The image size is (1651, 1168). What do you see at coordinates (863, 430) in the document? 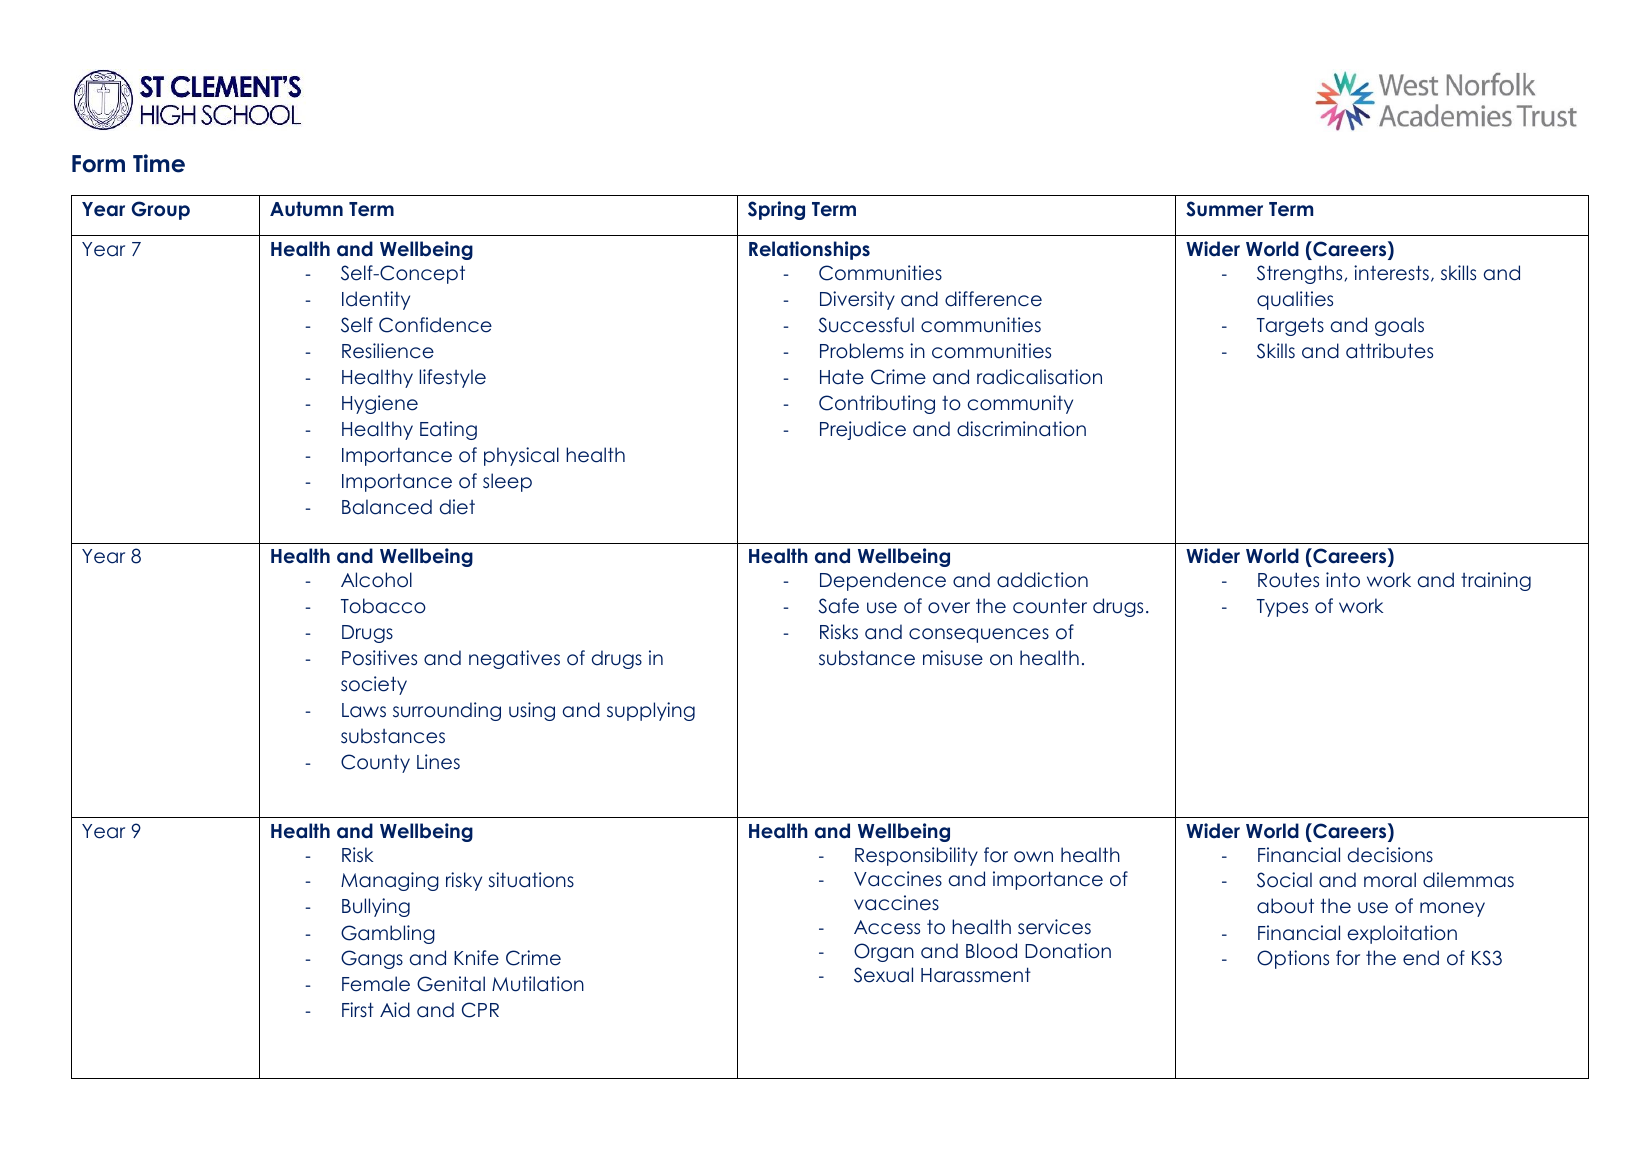
I see `Prejudice` at bounding box center [863, 430].
